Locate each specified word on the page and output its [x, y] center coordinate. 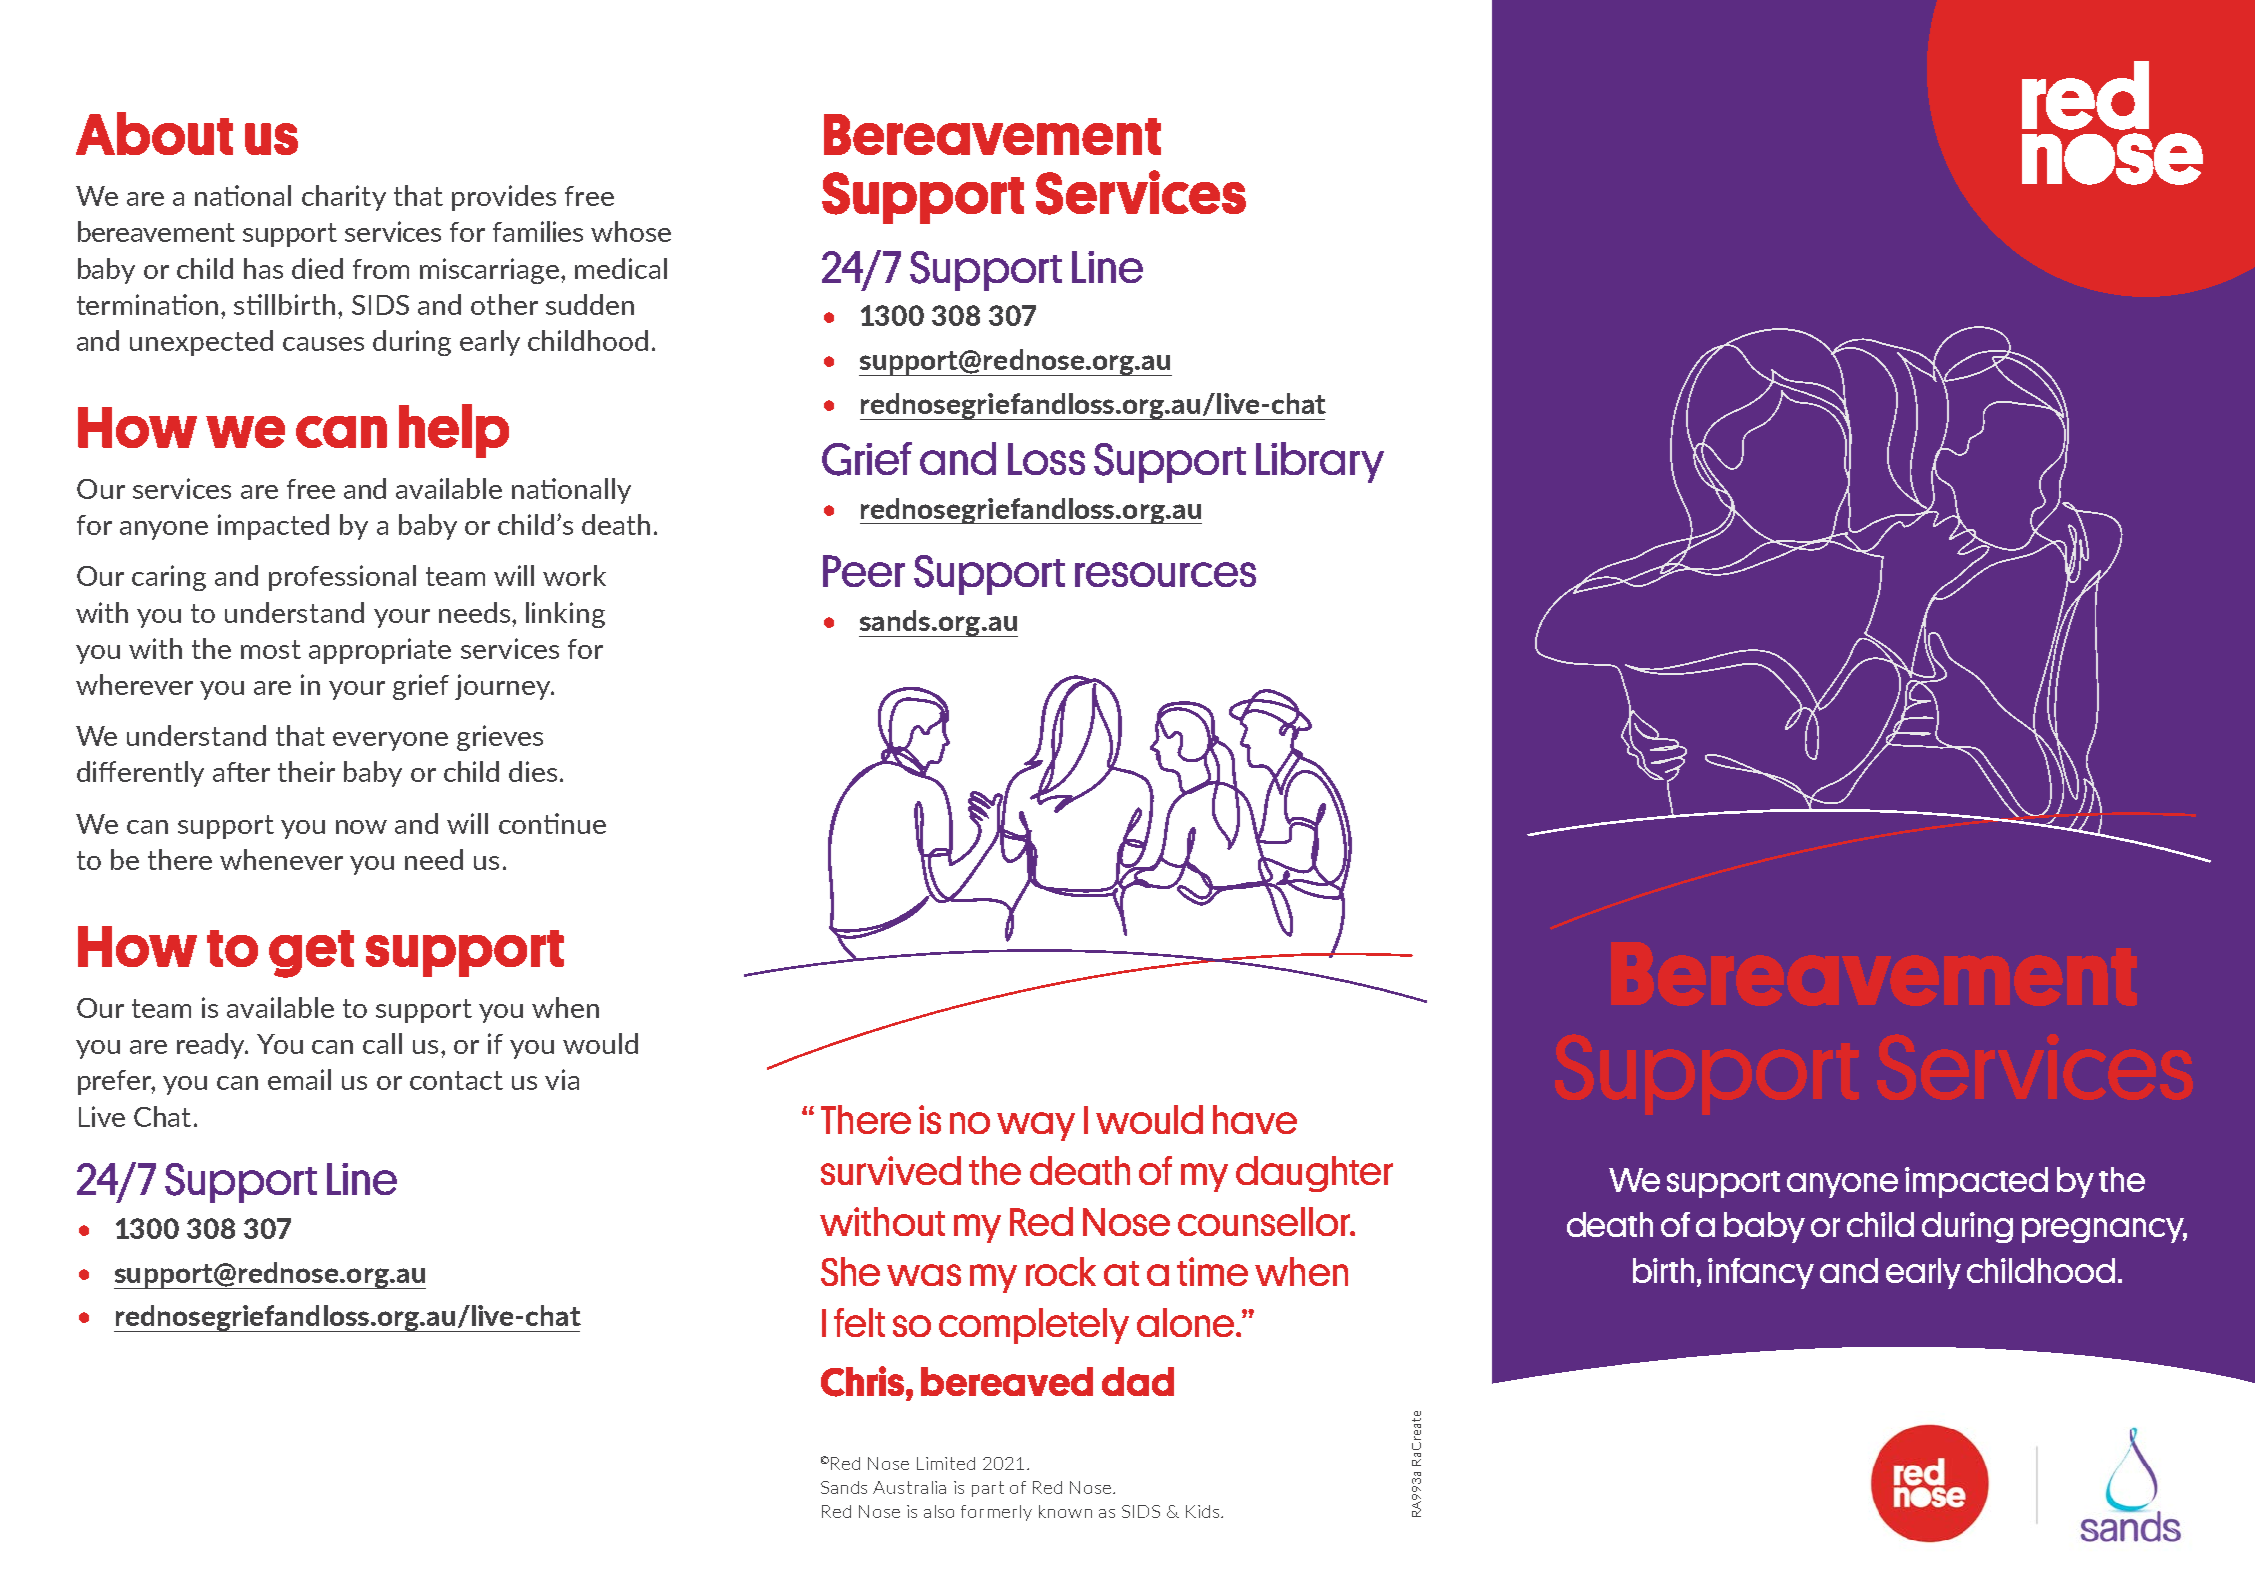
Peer [864, 571]
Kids [1202, 1511]
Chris [864, 1381]
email [299, 1079]
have [1255, 1119]
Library [1320, 462]
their [306, 771]
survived [891, 1170]
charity [344, 198]
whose [631, 231]
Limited [946, 1463]
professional [342, 578]
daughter [1314, 1174]
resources [1165, 574]
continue [552, 823]
